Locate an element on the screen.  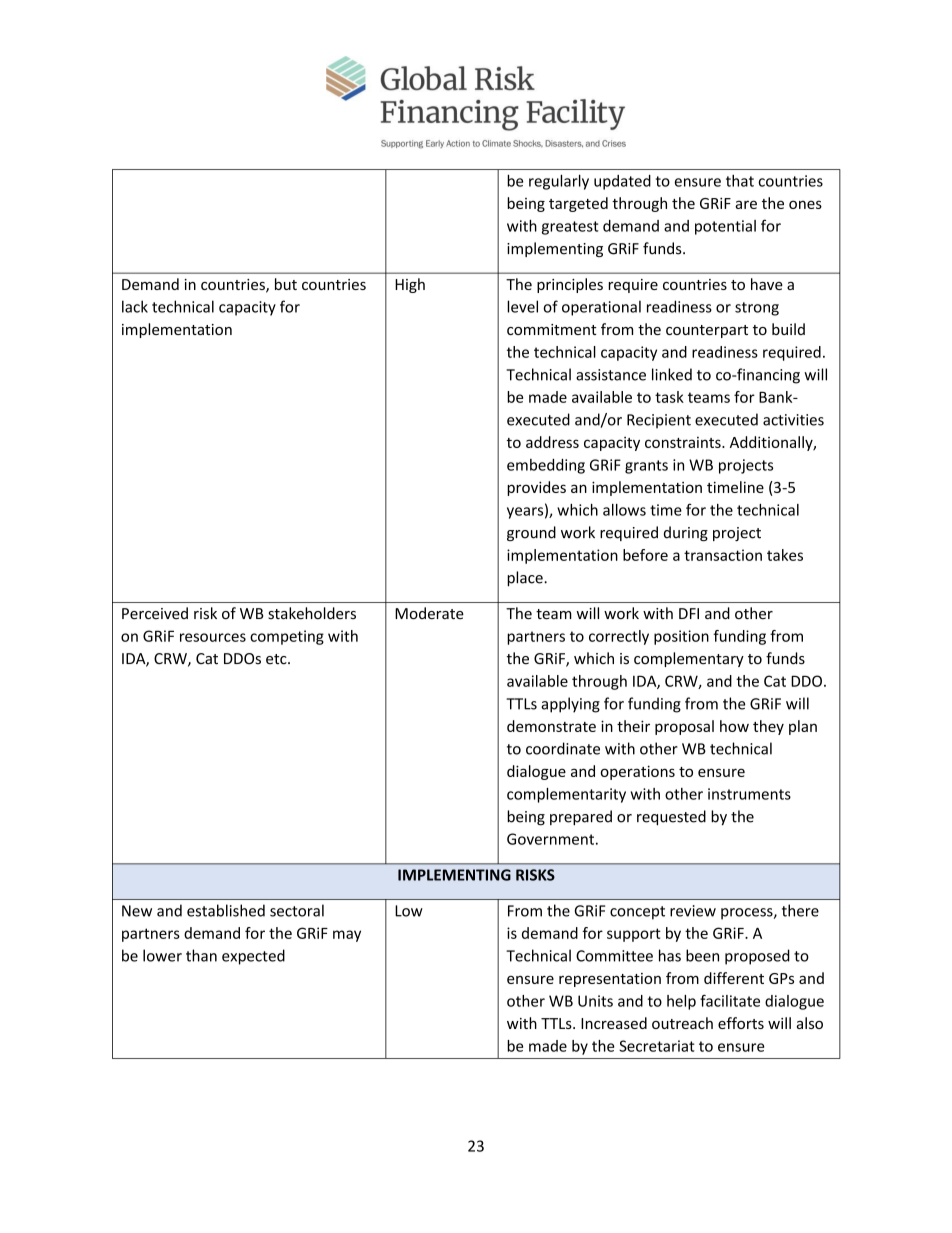
prepared is located at coordinates (581, 818).
